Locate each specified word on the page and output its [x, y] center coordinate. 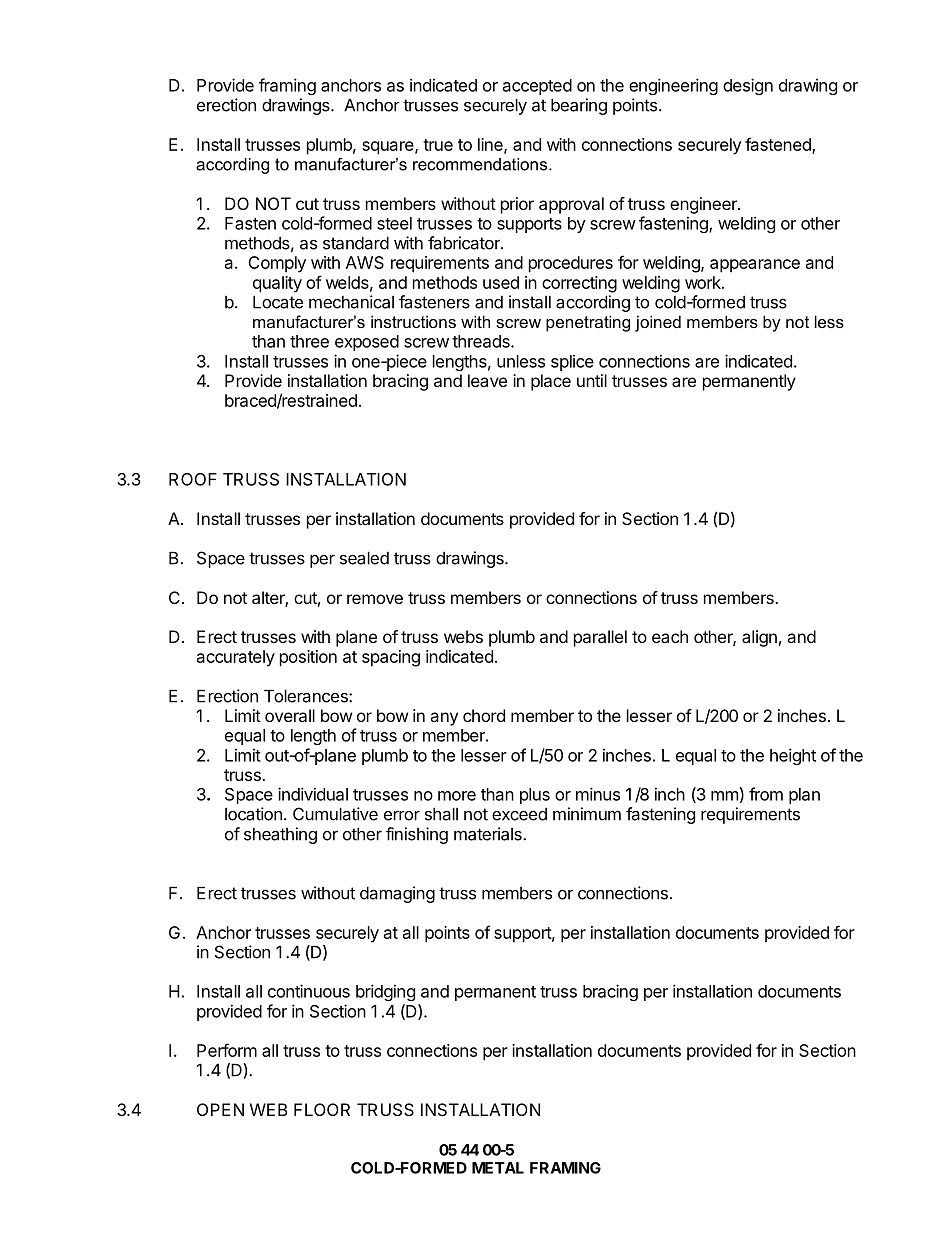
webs [463, 636]
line [491, 145]
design [748, 86]
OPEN [220, 1109]
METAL [498, 1168]
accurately [236, 658]
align [759, 638]
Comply [277, 264]
